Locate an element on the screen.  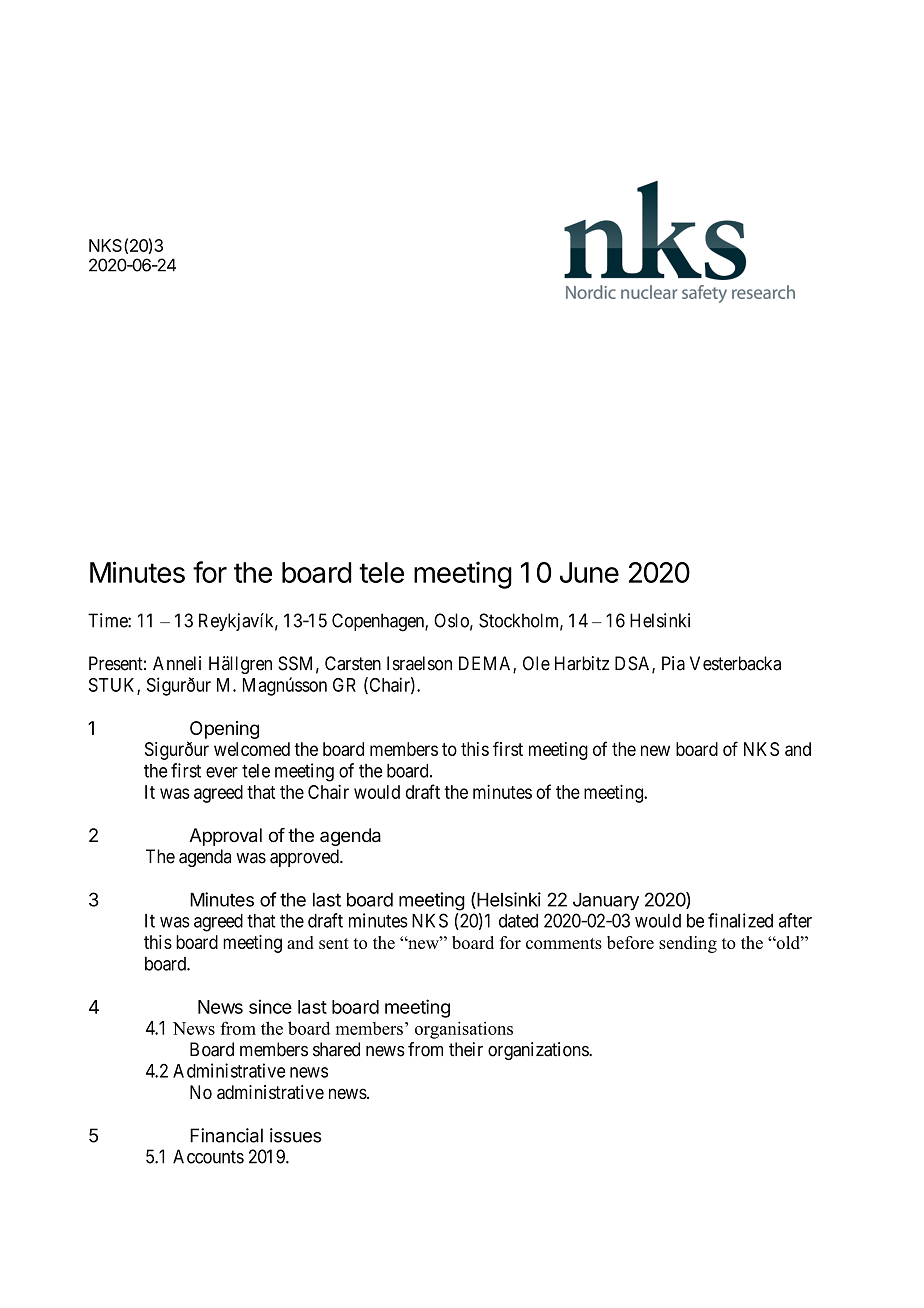
dated is located at coordinates (518, 921).
